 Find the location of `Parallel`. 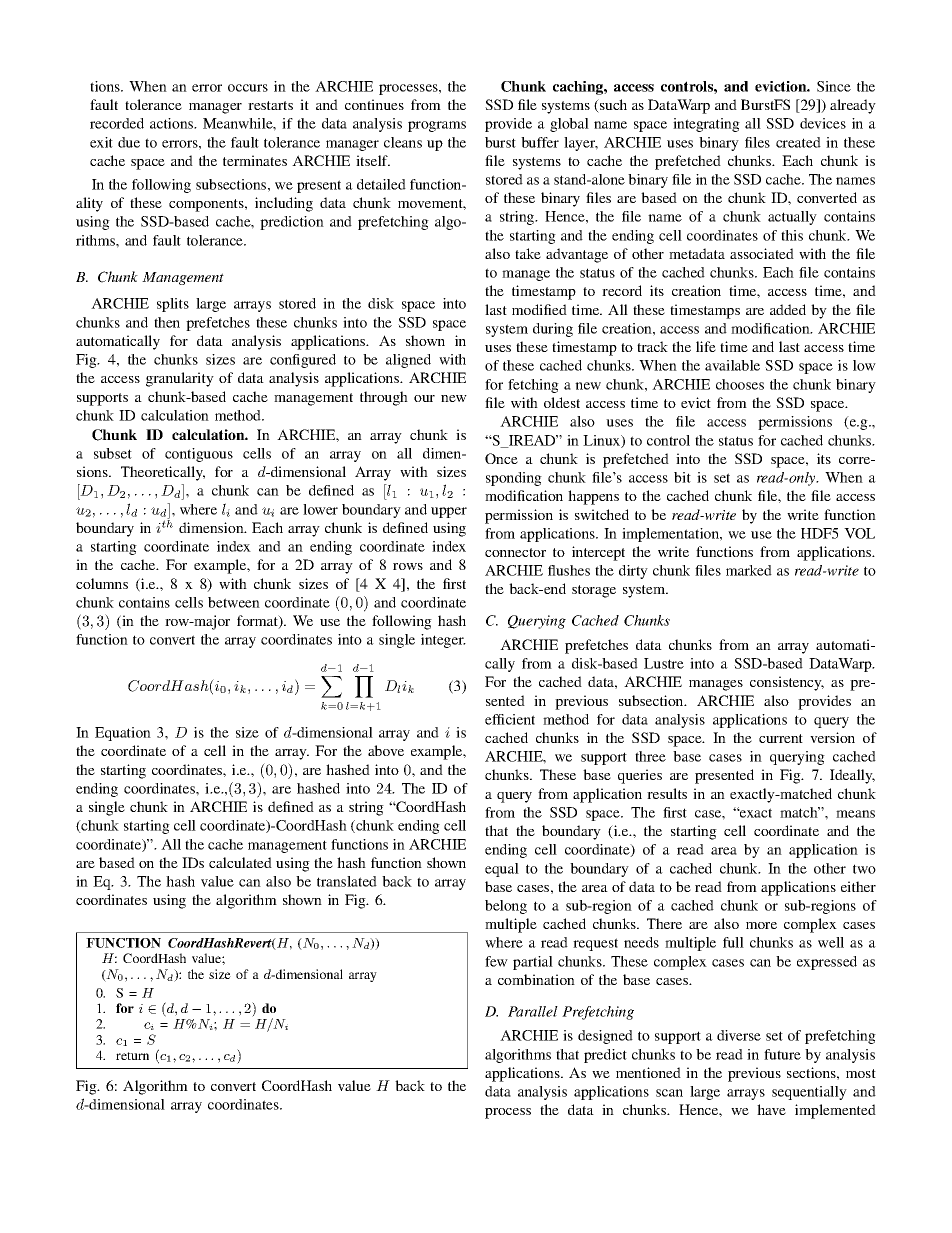

Parallel is located at coordinates (533, 1011).
